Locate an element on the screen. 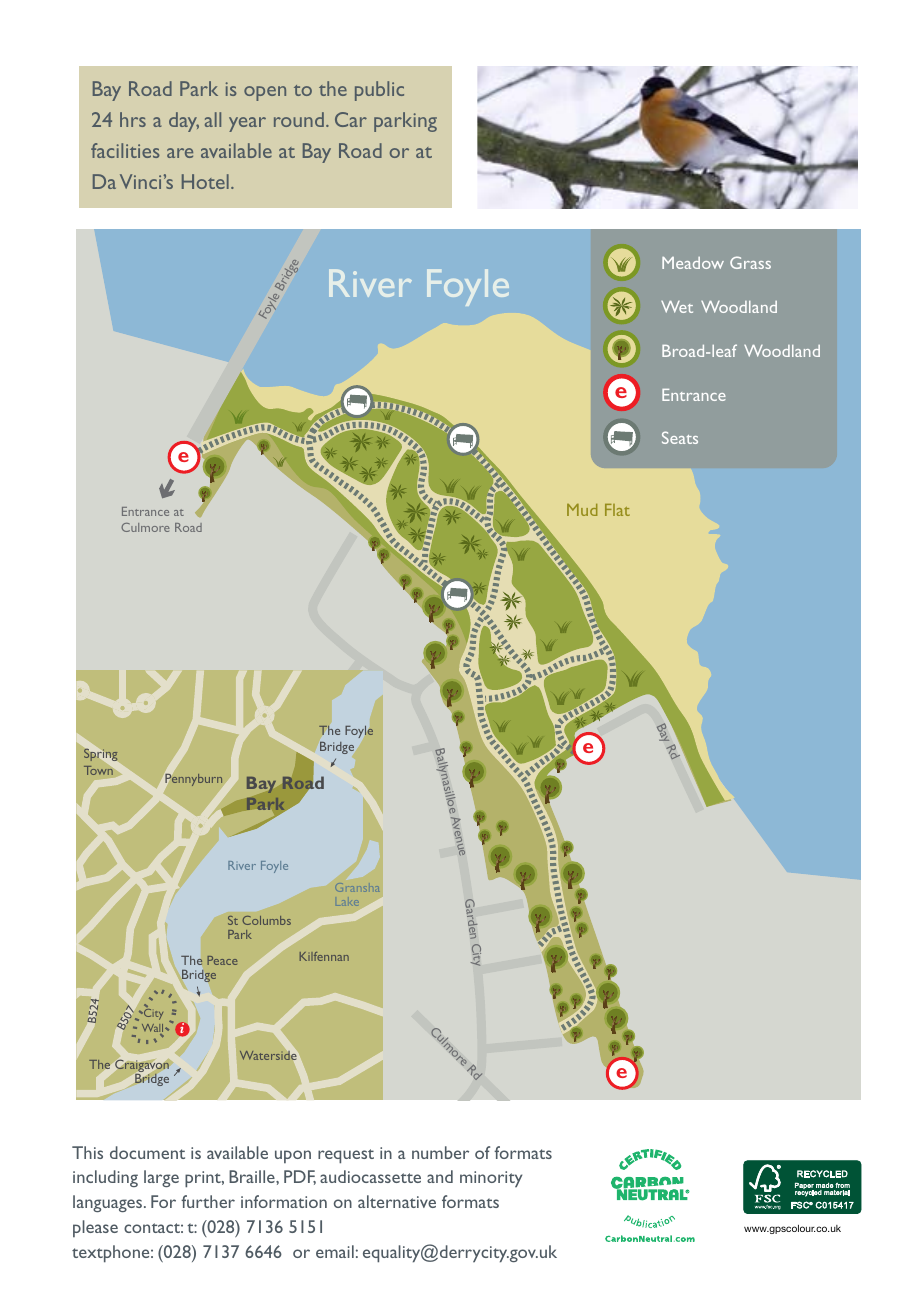  document is located at coordinates (147, 1152).
